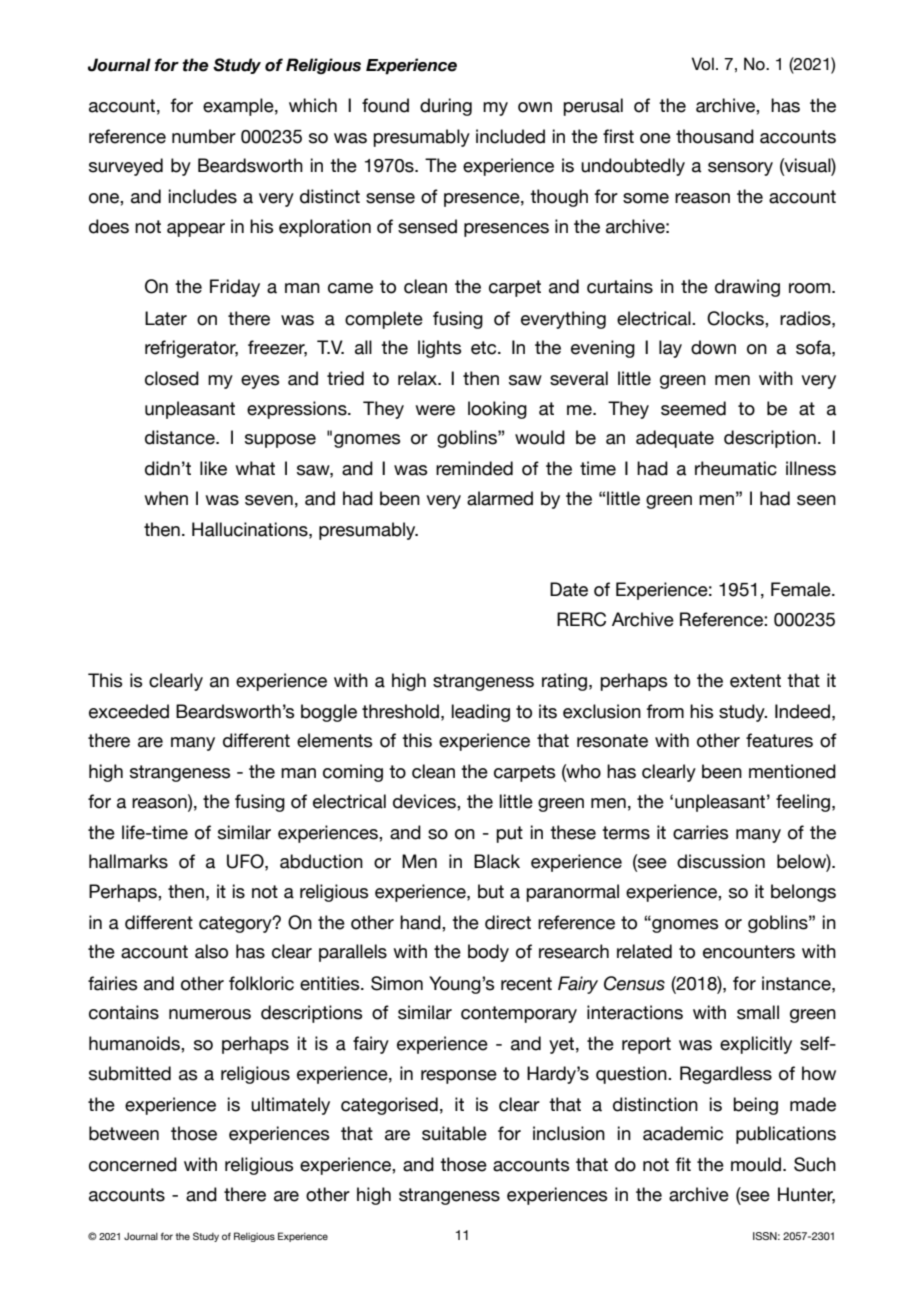  What do you see at coordinates (702, 64) in the screenshot?
I see `Vol` at bounding box center [702, 64].
